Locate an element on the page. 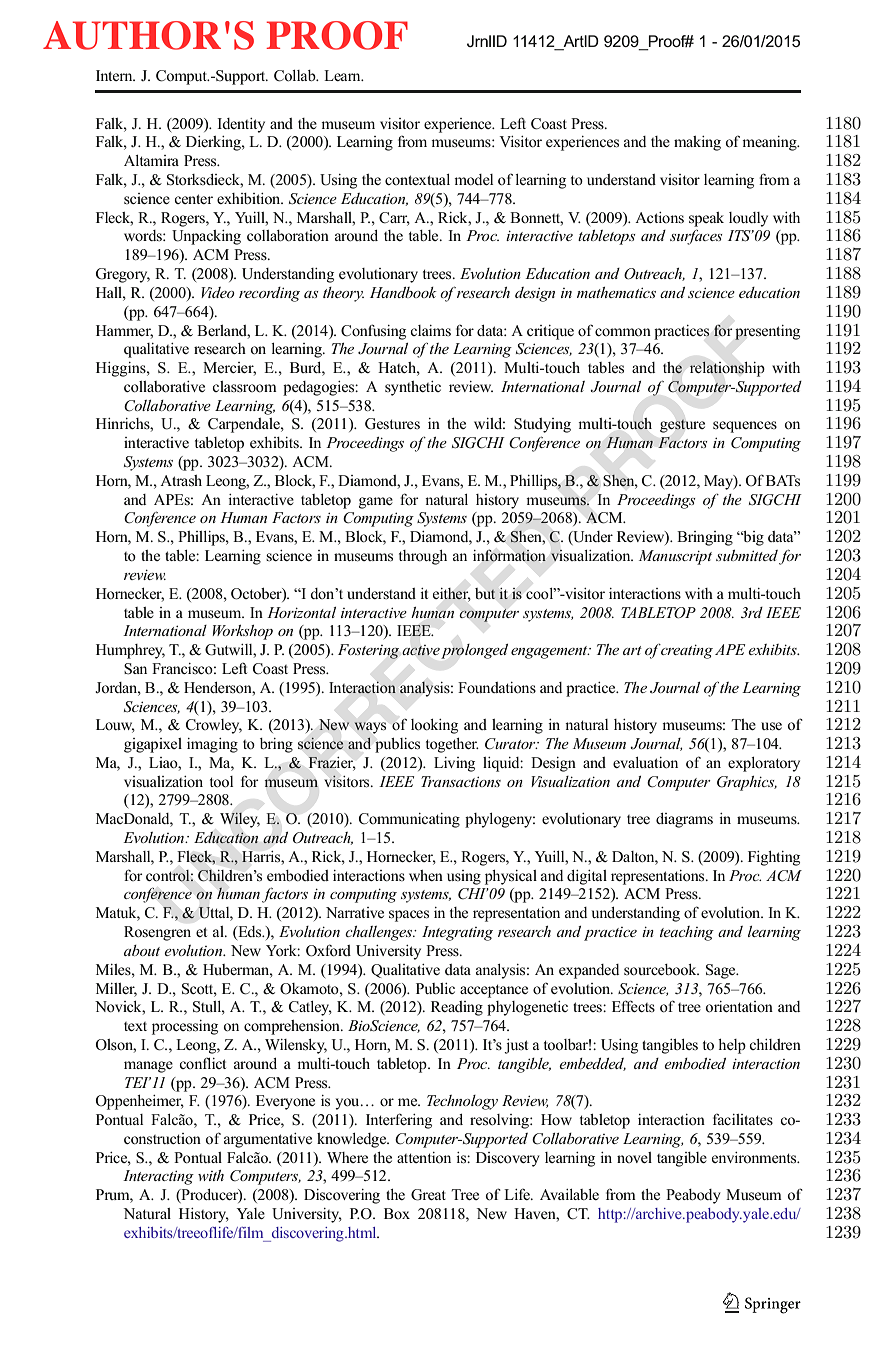 Image resolution: width=896 pixels, height=1359 pixels. game is located at coordinates (376, 503).
